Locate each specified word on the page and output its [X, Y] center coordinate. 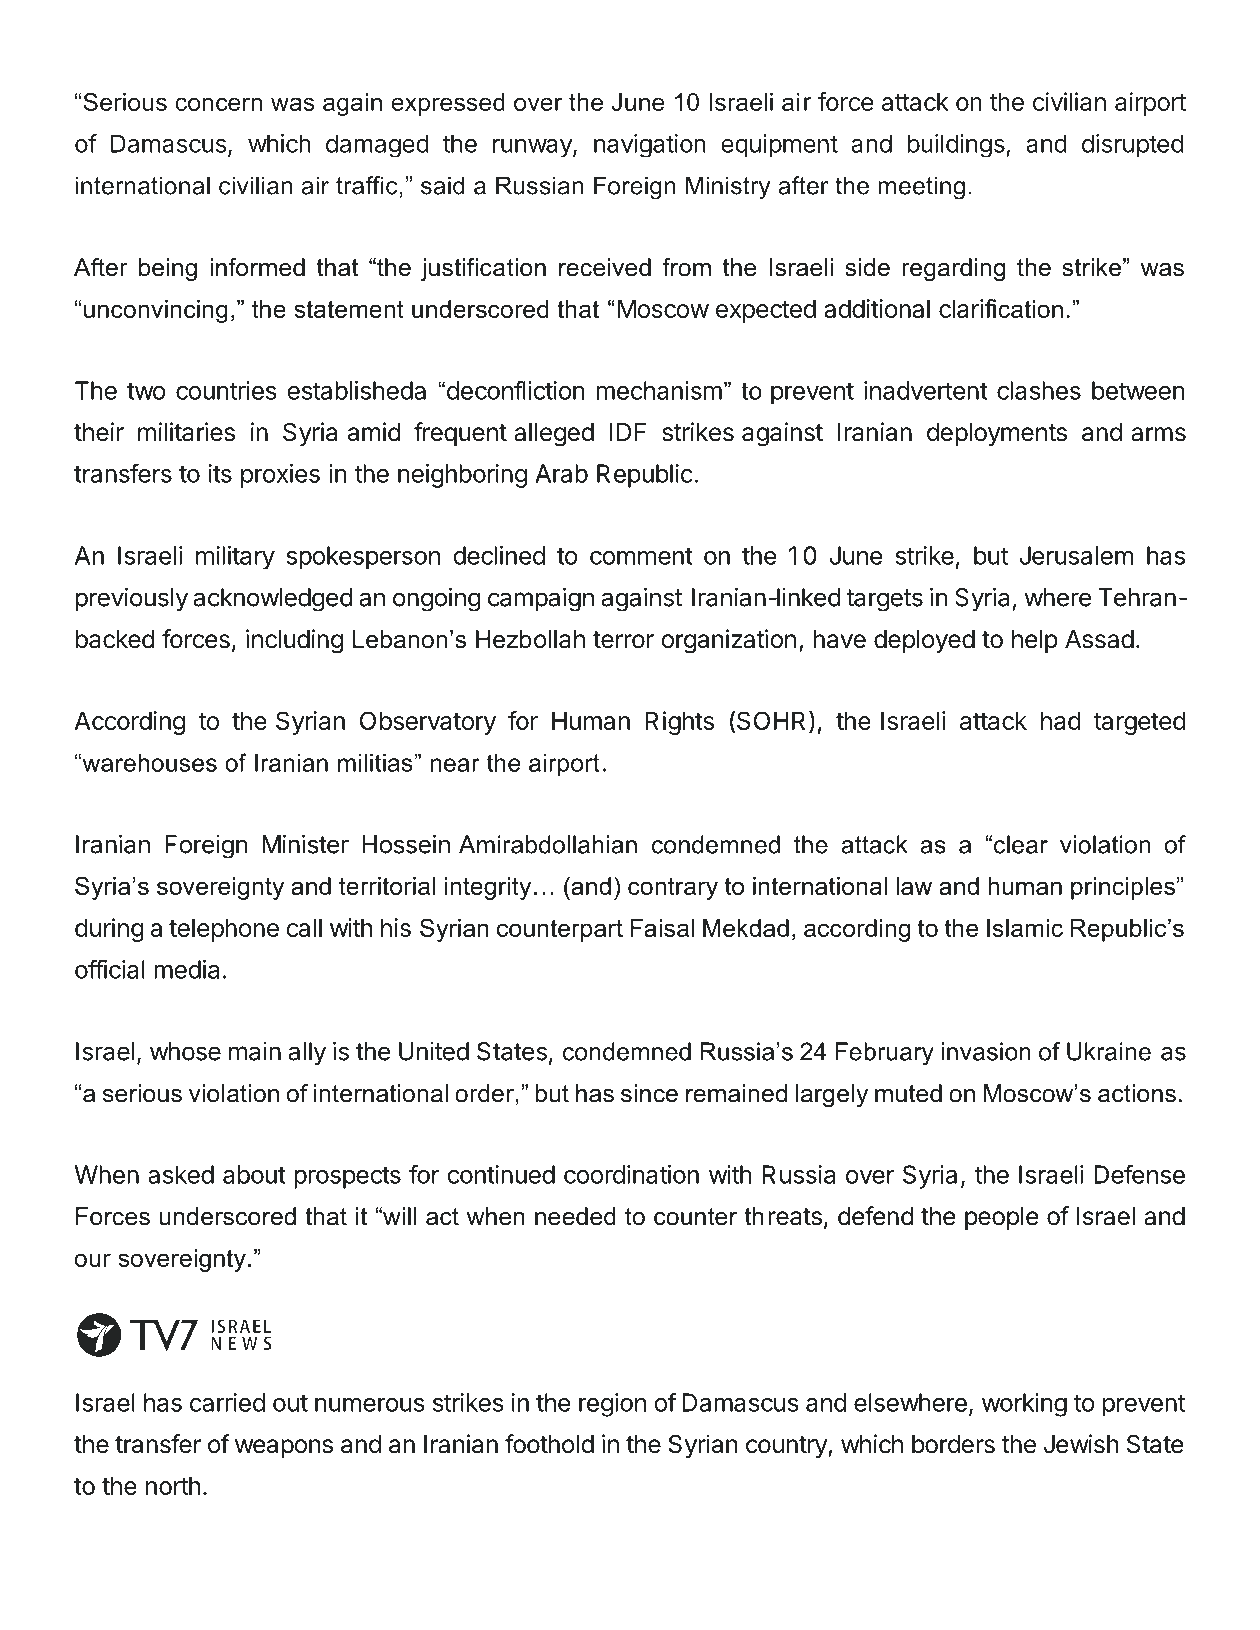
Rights [679, 723]
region [612, 1405]
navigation [650, 146]
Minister [305, 844]
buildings [957, 146]
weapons [284, 1448]
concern [218, 104]
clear [1021, 844]
